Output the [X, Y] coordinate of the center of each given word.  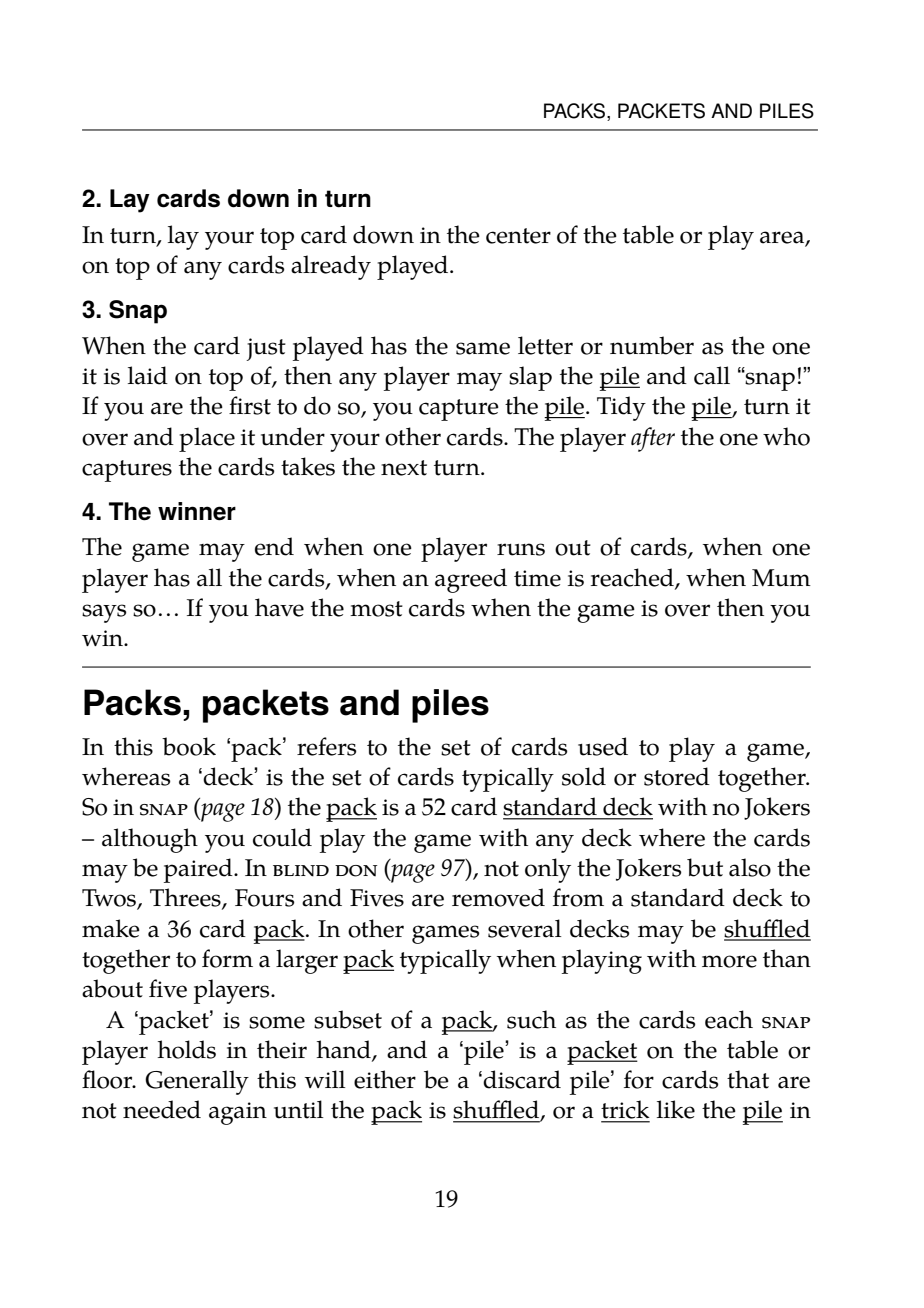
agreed [471, 580]
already [331, 267]
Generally [197, 1082]
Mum [781, 578]
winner [197, 511]
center [518, 236]
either [385, 1079]
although [150, 840]
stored [677, 776]
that [748, 1079]
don [356, 871]
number [652, 345]
